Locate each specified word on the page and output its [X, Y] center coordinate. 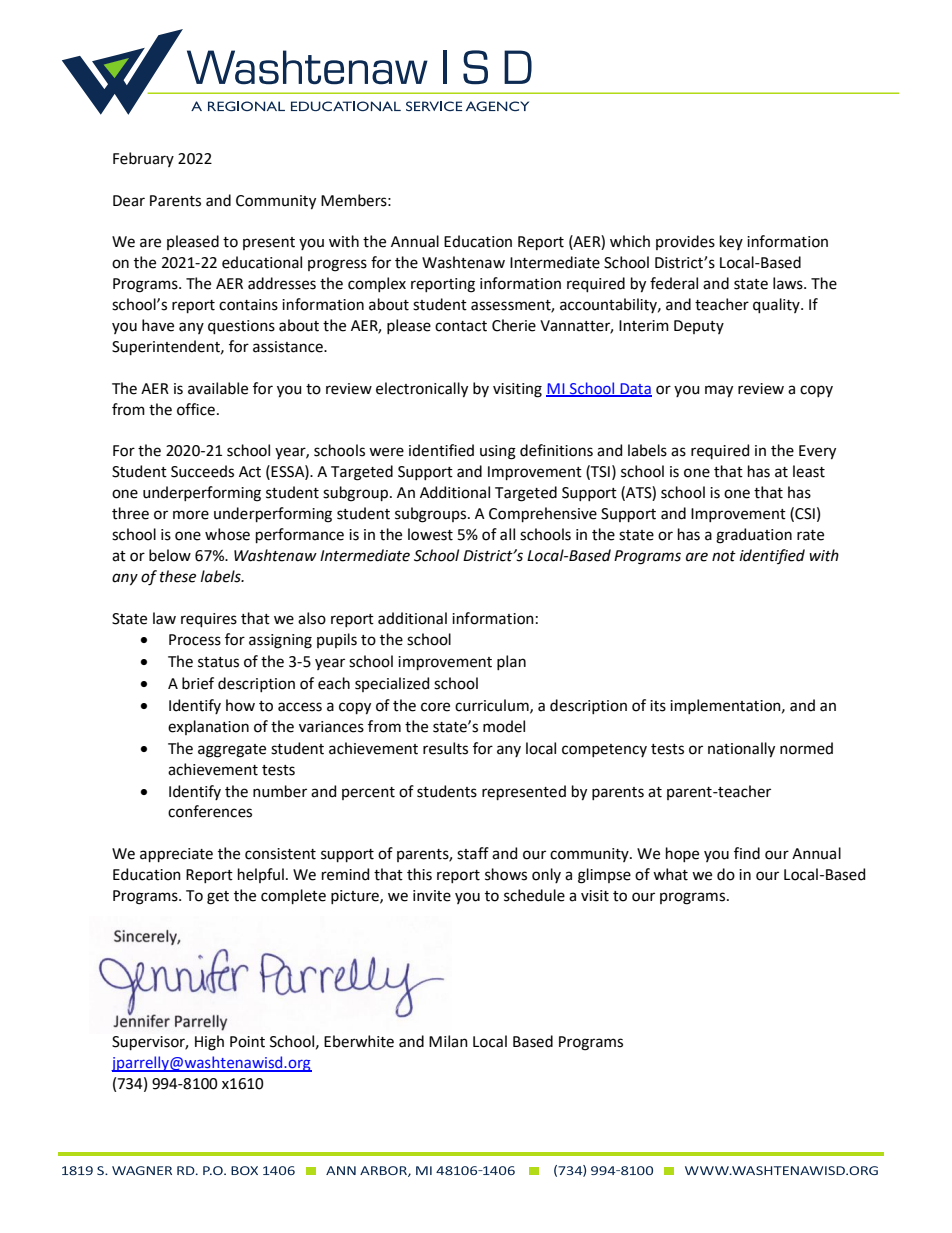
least [809, 471]
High [209, 1043]
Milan [448, 1041]
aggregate [232, 751]
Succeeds [202, 471]
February [143, 159]
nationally [741, 750]
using [498, 452]
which [630, 241]
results [445, 748]
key [731, 242]
